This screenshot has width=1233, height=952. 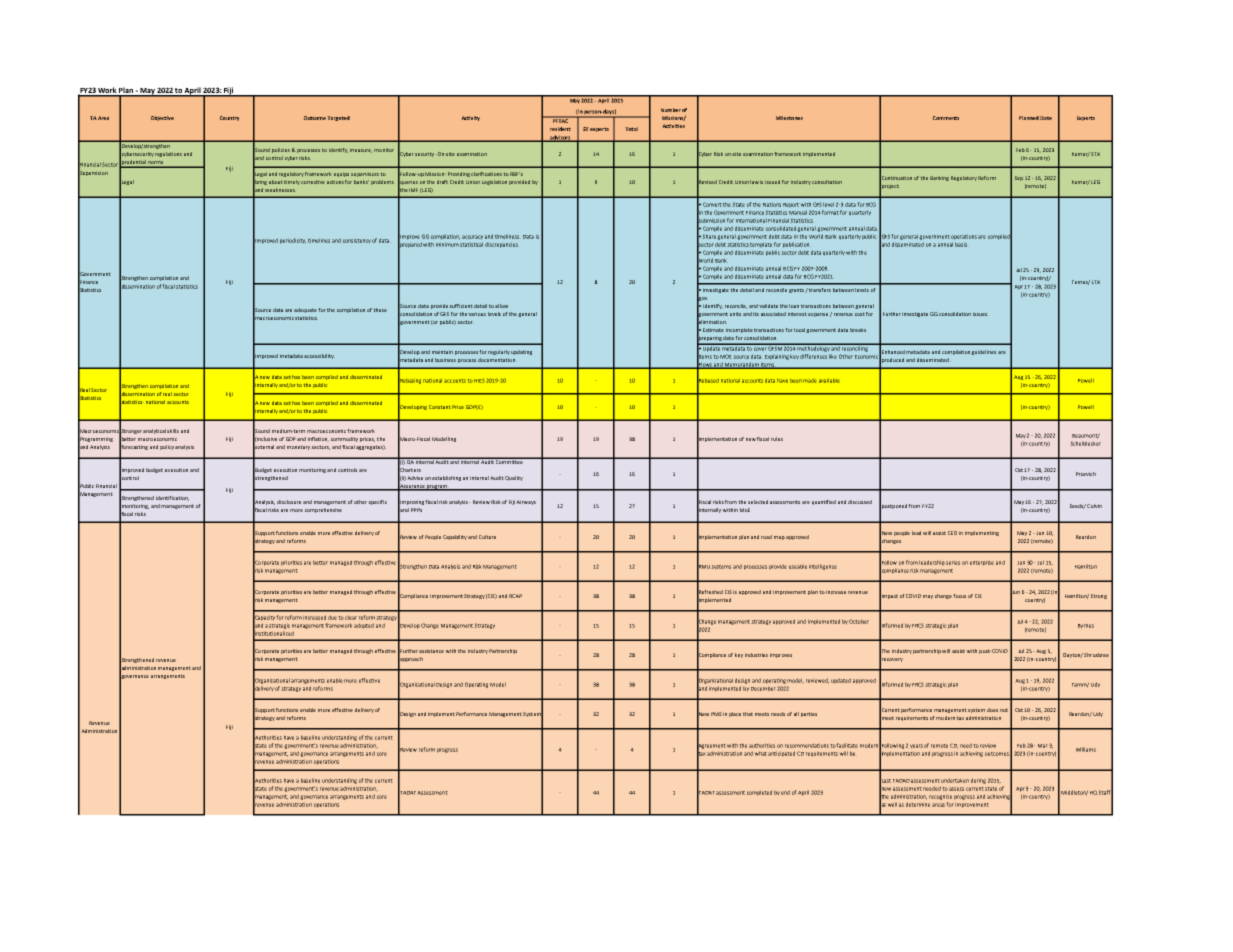 I want to click on Total, so click(x=632, y=129).
